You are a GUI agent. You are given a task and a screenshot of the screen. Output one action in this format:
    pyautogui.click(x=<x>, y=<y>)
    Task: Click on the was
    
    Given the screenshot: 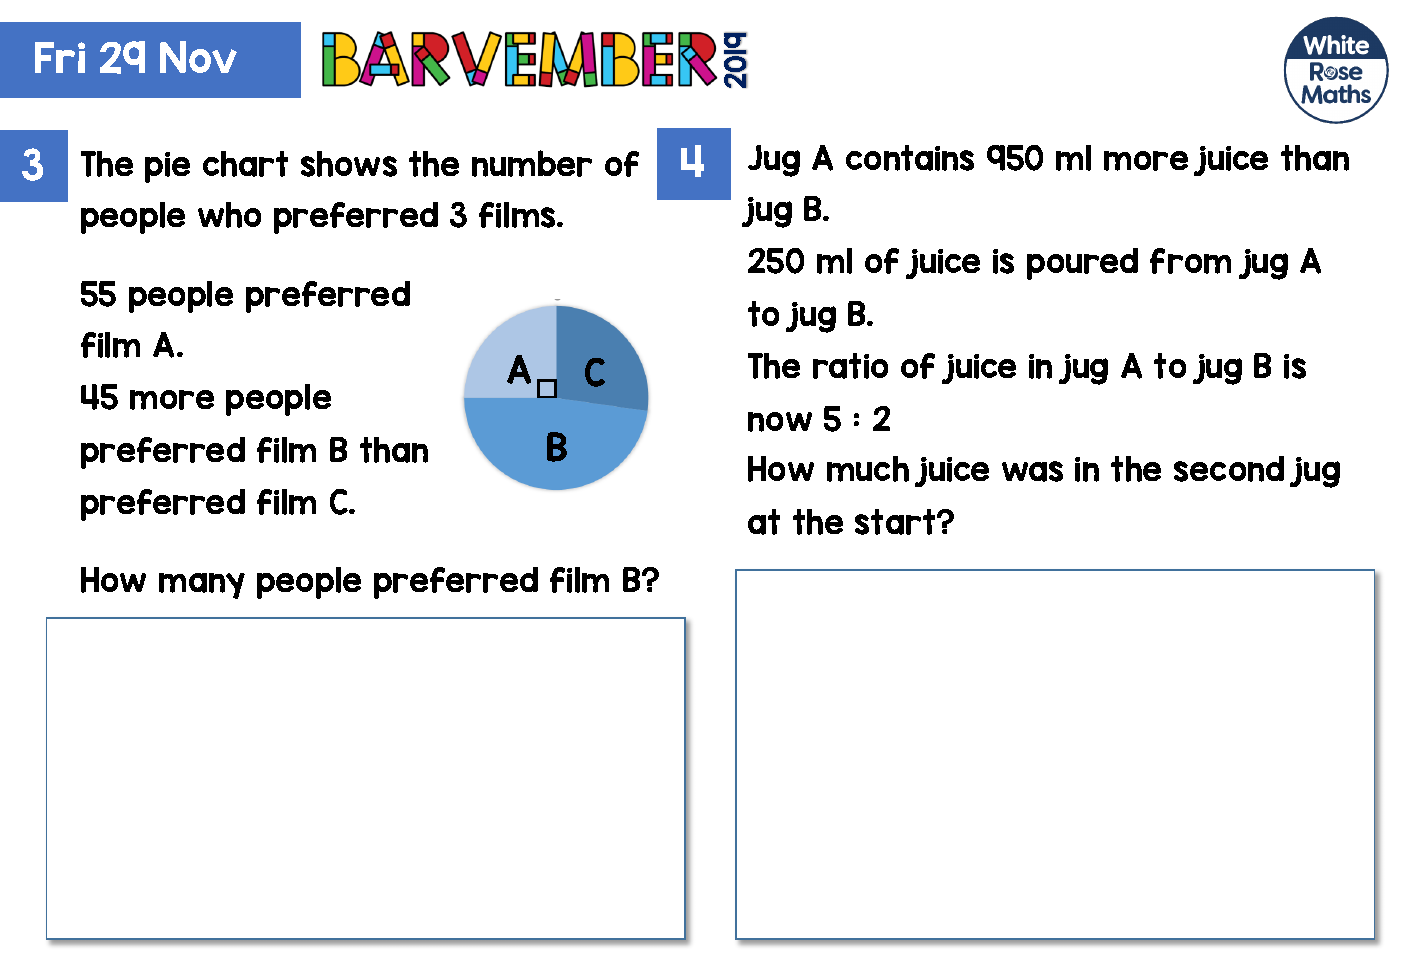 What is the action you would take?
    pyautogui.click(x=1032, y=471)
